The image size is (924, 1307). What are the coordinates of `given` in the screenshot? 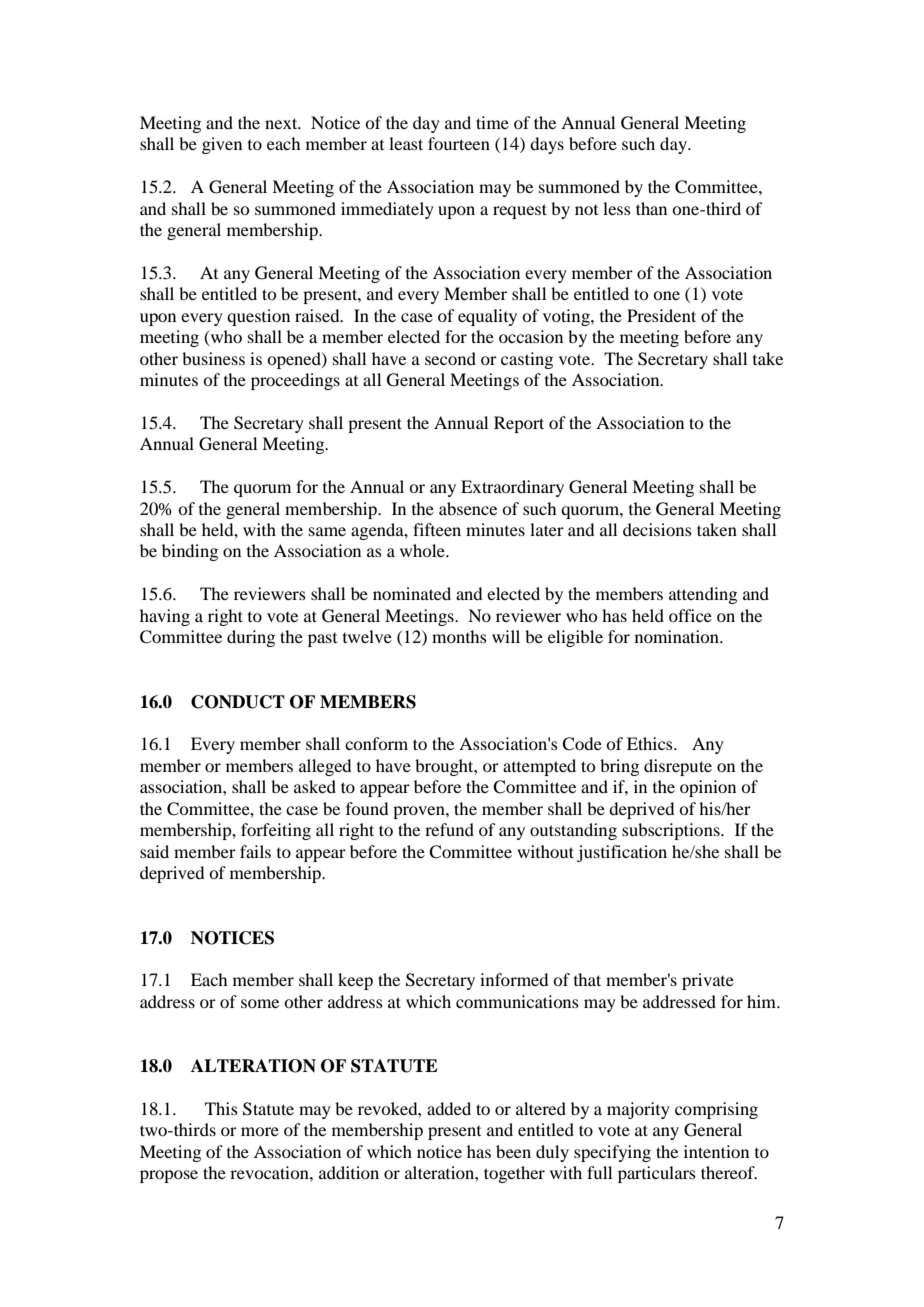 It's located at (222, 145).
